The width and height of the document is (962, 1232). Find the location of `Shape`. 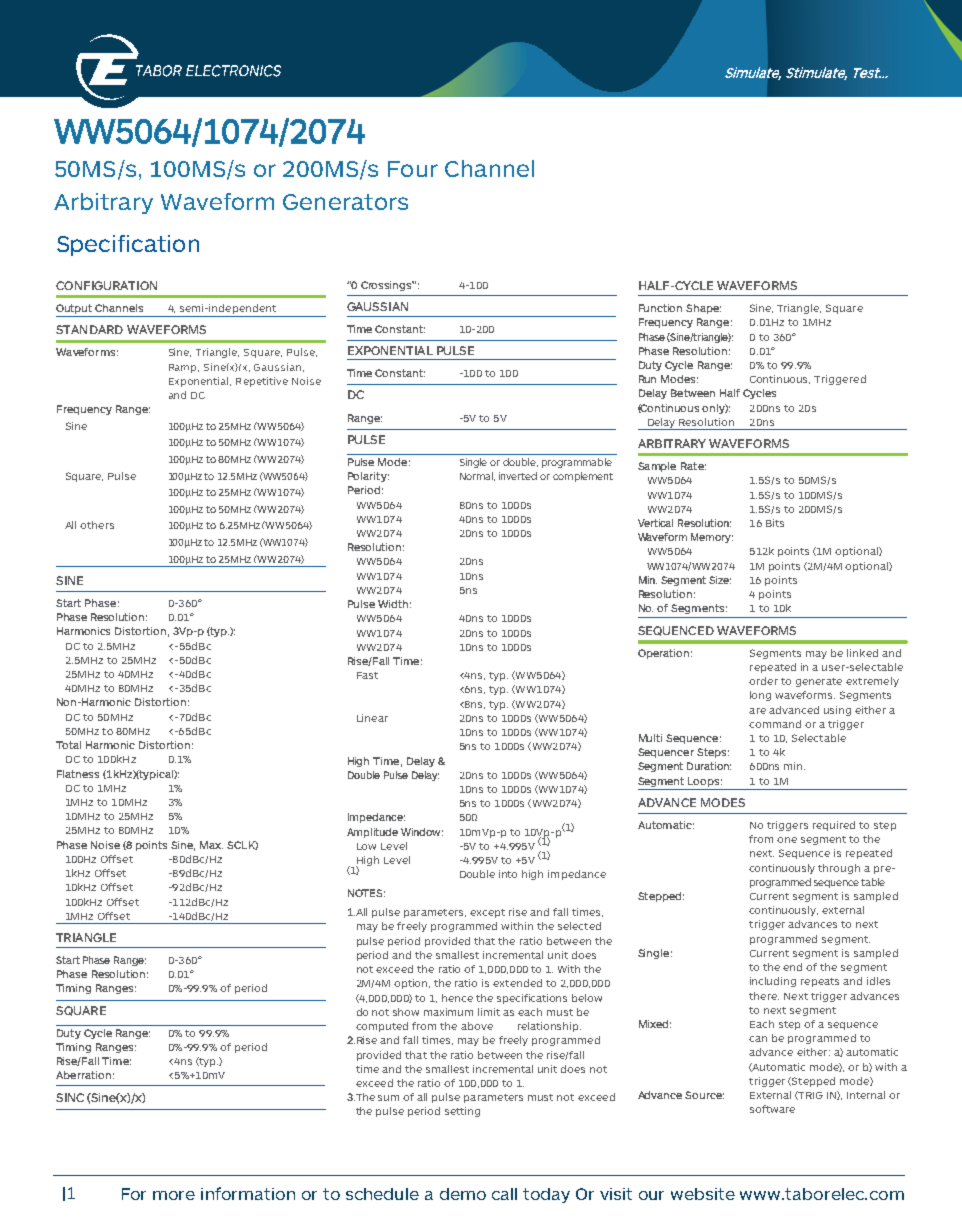

Shape is located at coordinates (703, 309).
